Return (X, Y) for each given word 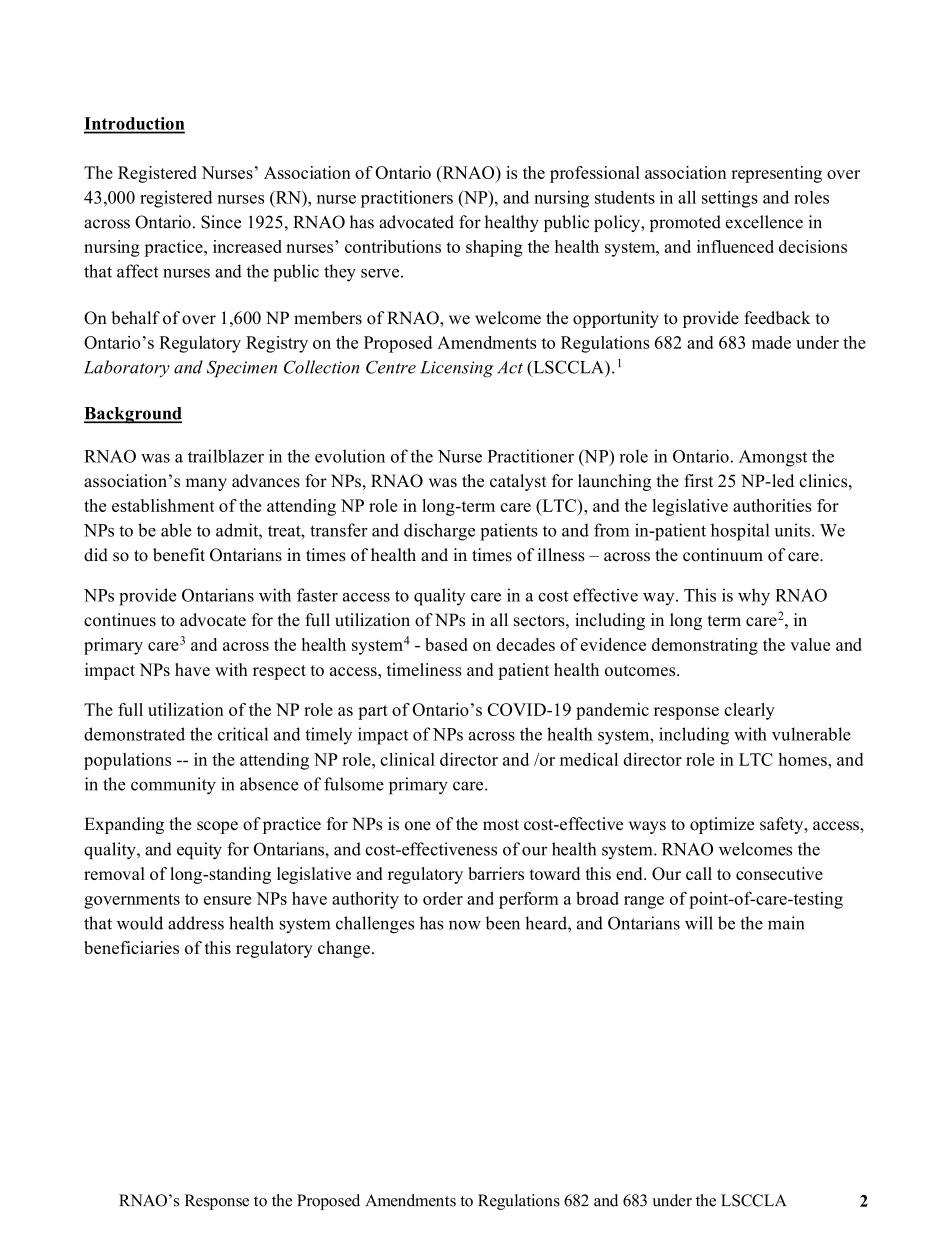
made (771, 342)
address (196, 923)
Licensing (456, 369)
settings (730, 199)
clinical (407, 759)
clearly (749, 711)
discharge (439, 532)
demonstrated (134, 734)
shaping (494, 248)
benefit (179, 555)
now (465, 925)
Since (221, 222)
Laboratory (127, 368)
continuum (723, 555)
